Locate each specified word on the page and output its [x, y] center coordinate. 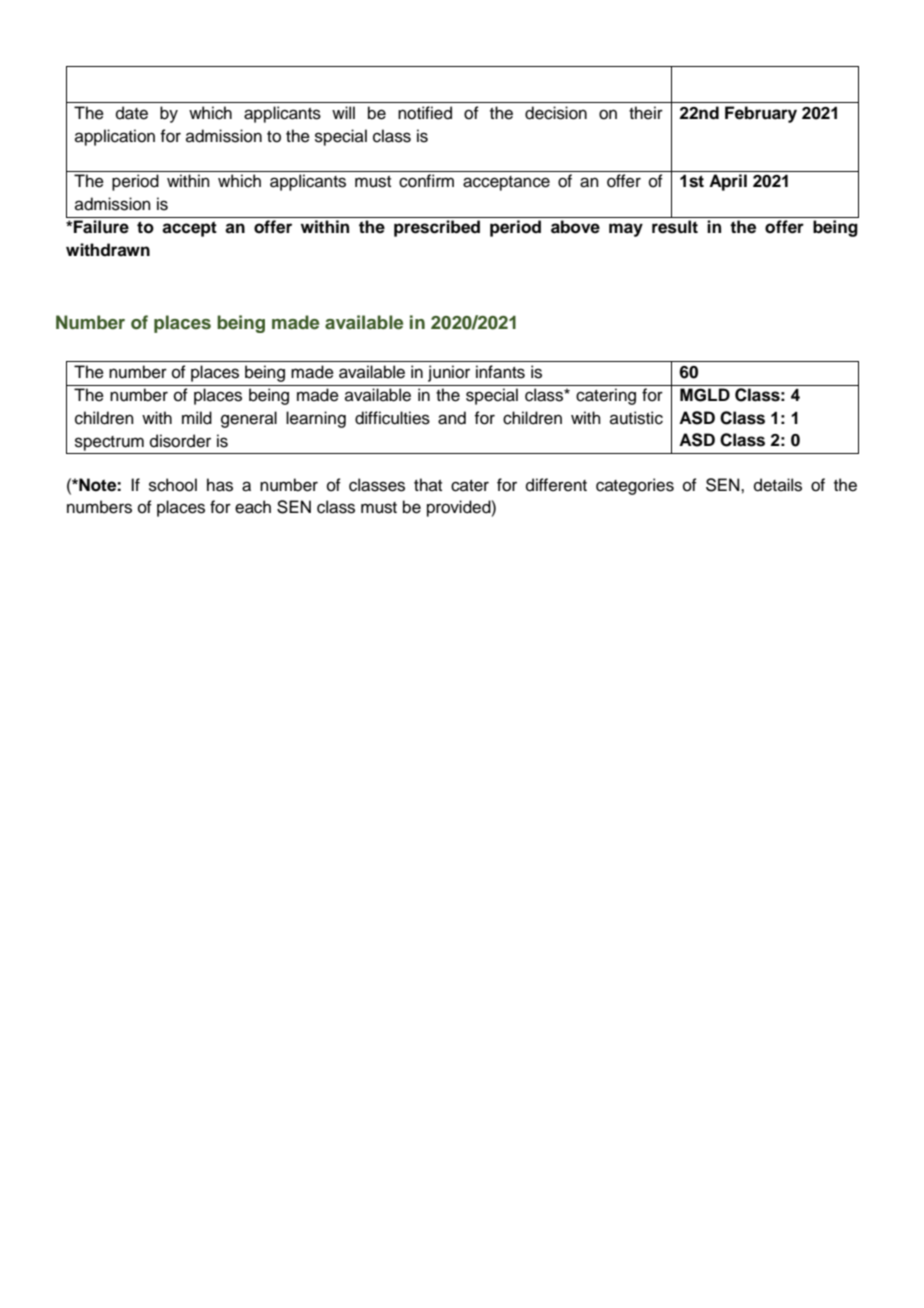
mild [197, 418]
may [626, 230]
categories [635, 486]
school [173, 485]
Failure [101, 227]
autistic [636, 418]
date [132, 113]
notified [425, 113]
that [428, 484]
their [646, 113]
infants [500, 372]
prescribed [437, 228]
